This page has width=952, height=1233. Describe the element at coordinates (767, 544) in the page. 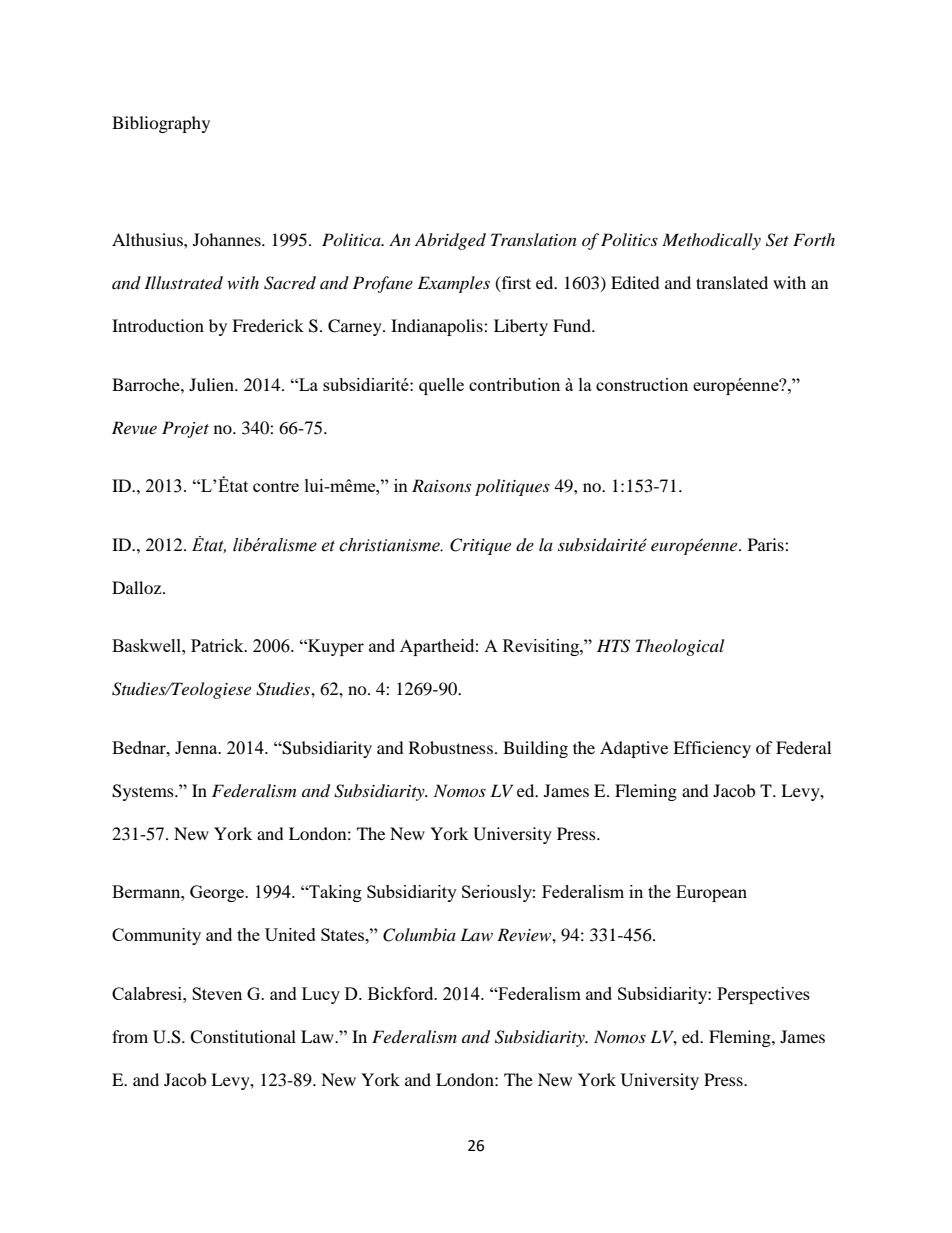

I see `Paris` at that location.
